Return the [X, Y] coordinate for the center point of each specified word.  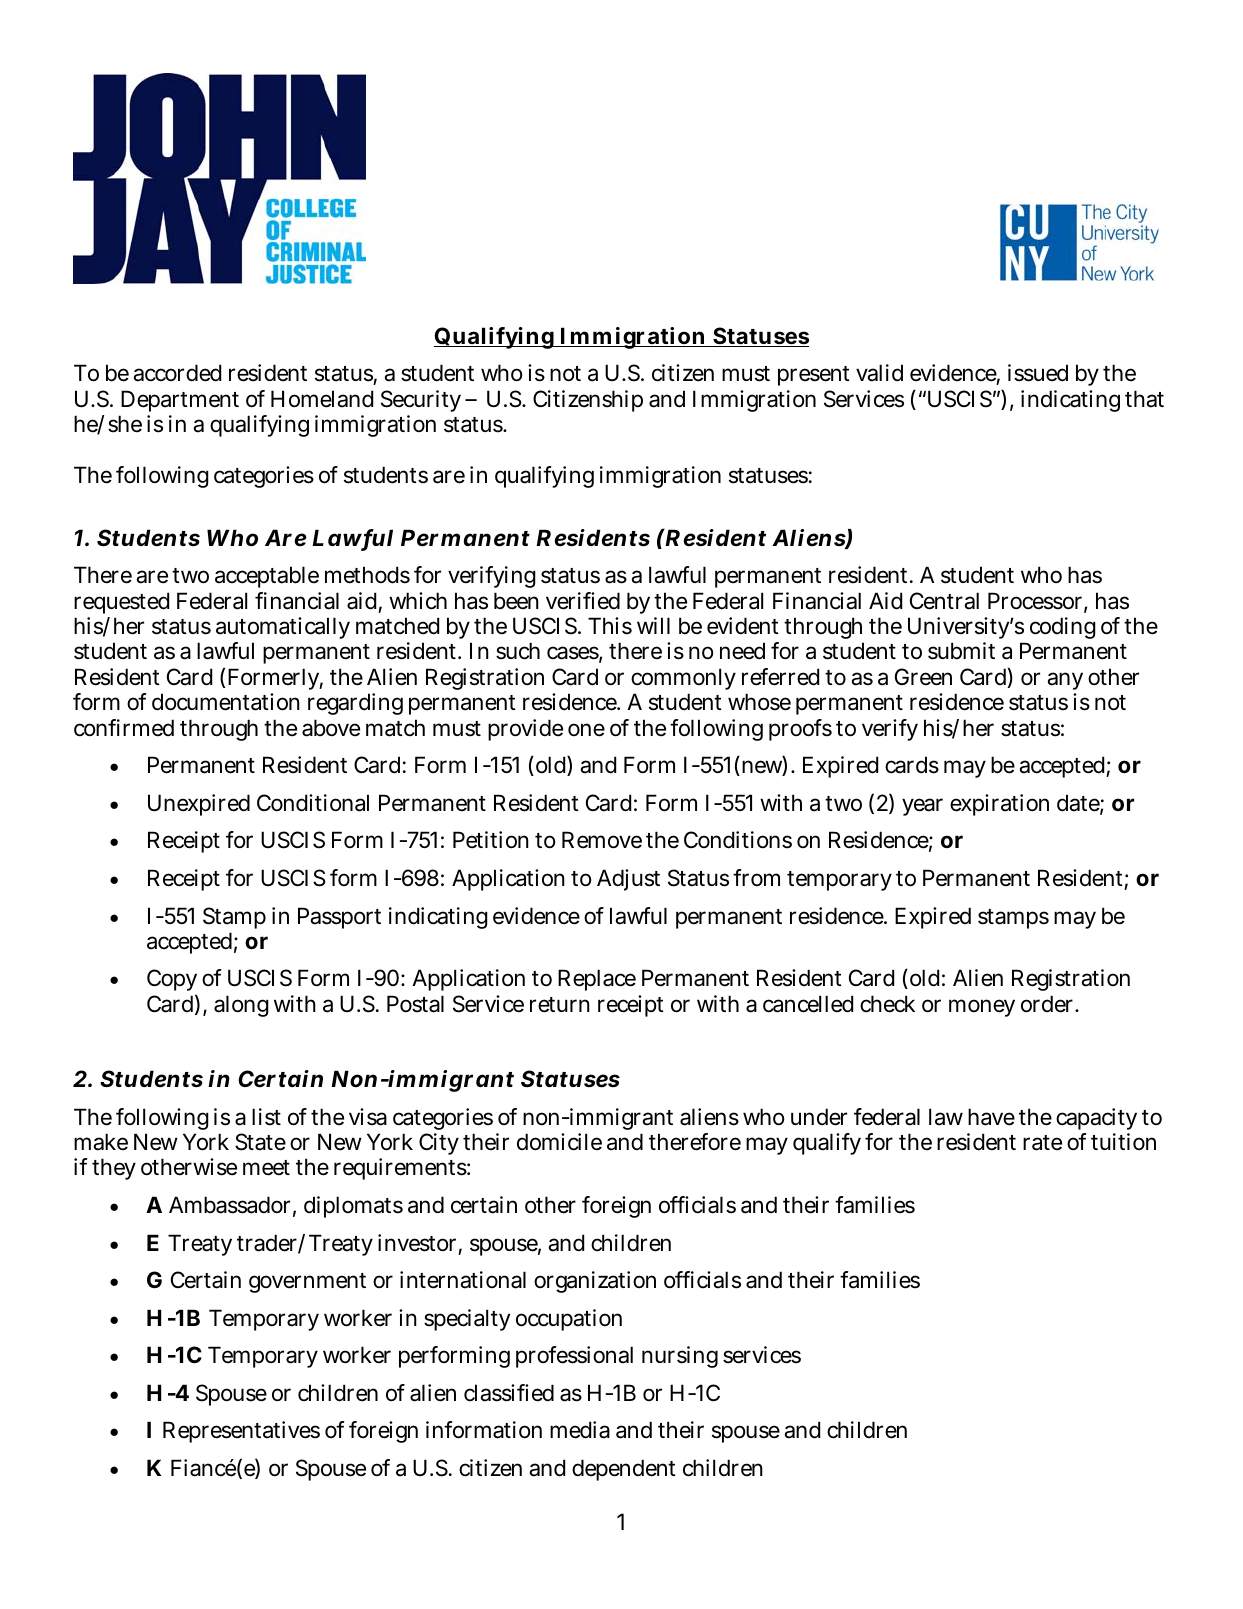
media [580, 1430]
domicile [559, 1142]
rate [1042, 1143]
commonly [683, 681]
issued [1038, 373]
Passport [339, 918]
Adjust [628, 880]
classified [509, 1393]
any [1065, 683]
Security [421, 401]
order [1049, 1004]
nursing [680, 1357]
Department [180, 401]
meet [266, 1168]
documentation [226, 702]
